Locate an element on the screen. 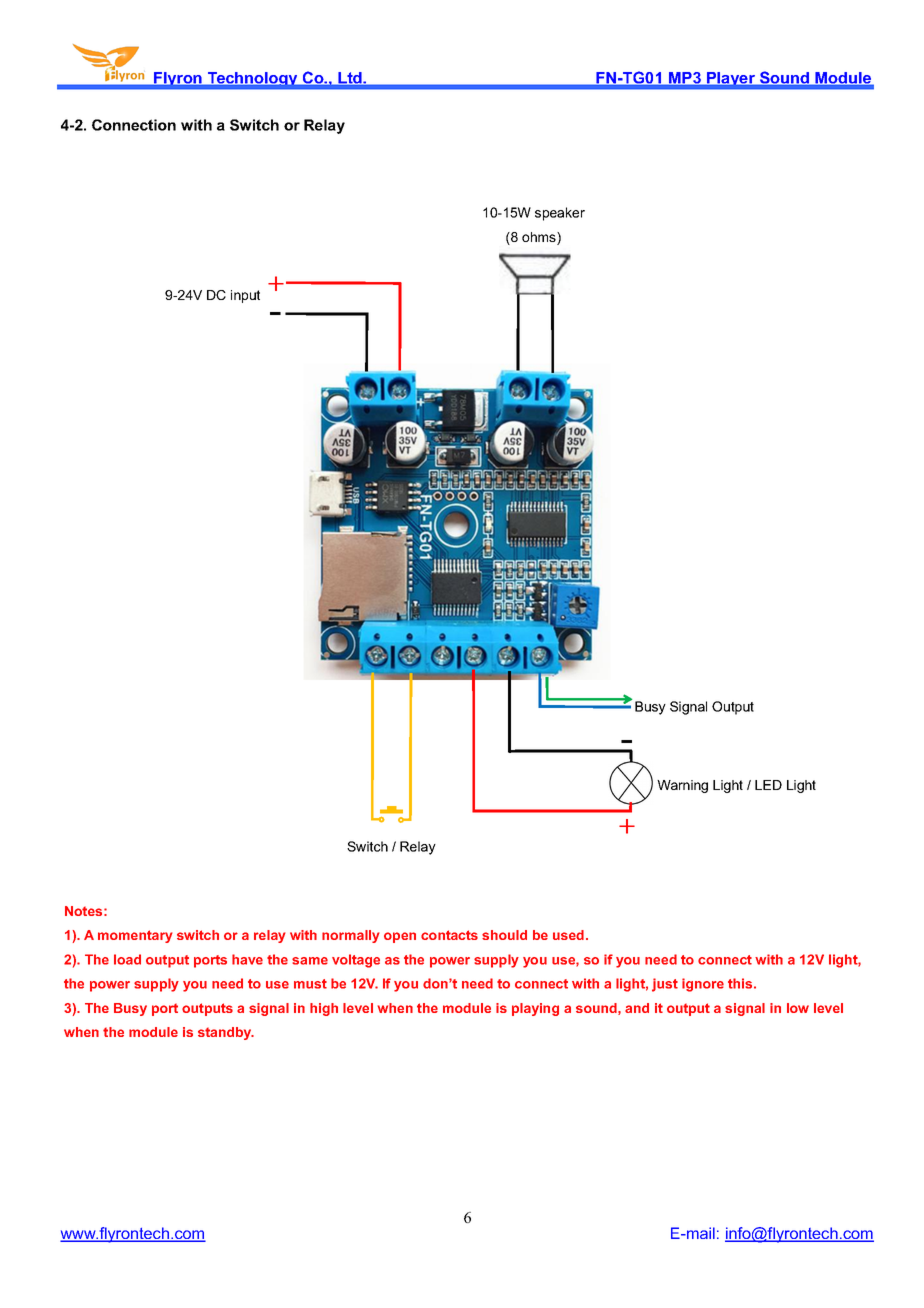 This screenshot has width=924, height=1308. speaker is located at coordinates (560, 214).
